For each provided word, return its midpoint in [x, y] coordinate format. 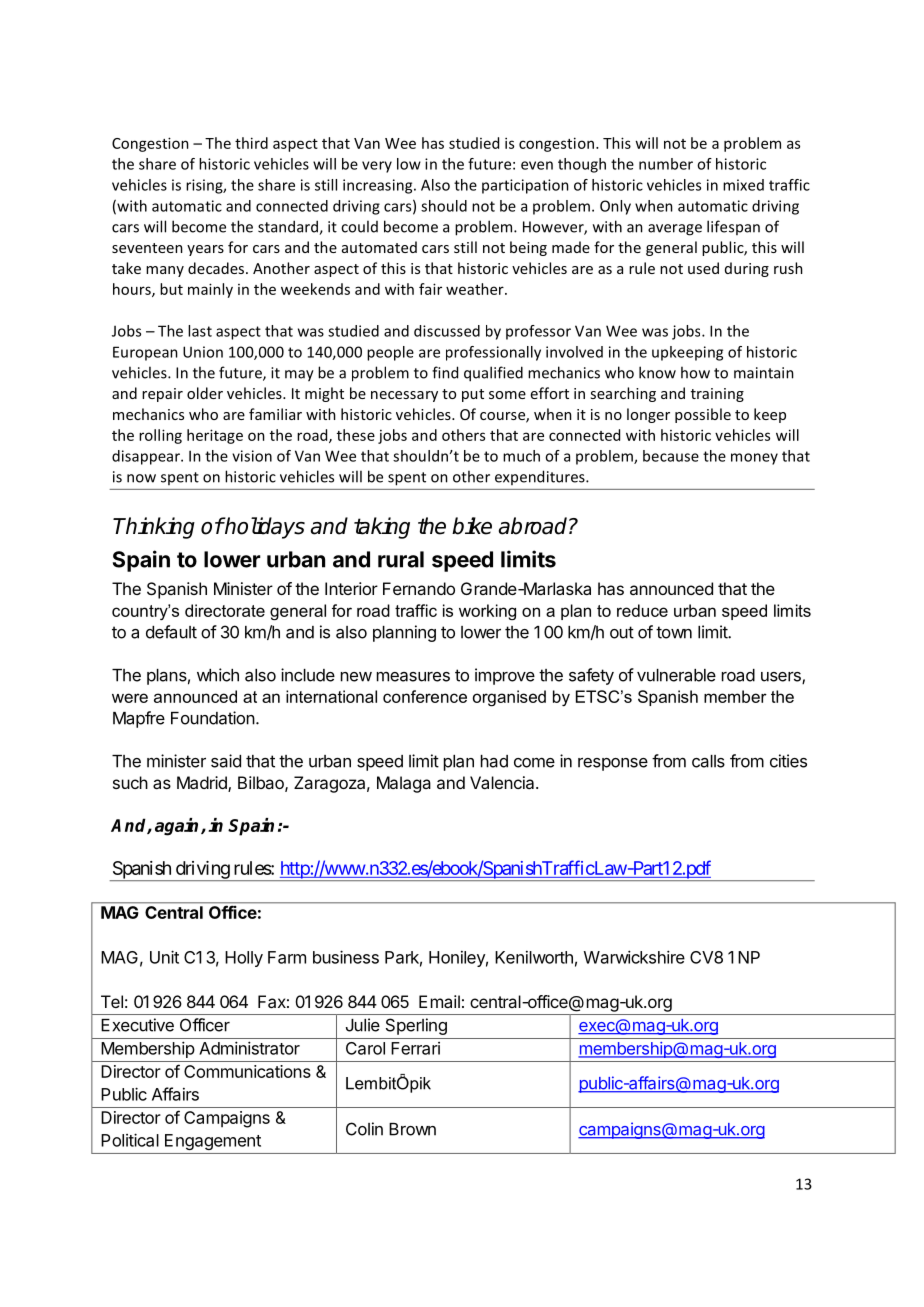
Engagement [213, 1142]
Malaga [404, 784]
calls [708, 761]
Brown [412, 1129]
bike [472, 526]
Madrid [203, 784]
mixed [743, 185]
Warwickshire [634, 957]
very [377, 167]
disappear [147, 457]
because [671, 456]
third [251, 143]
